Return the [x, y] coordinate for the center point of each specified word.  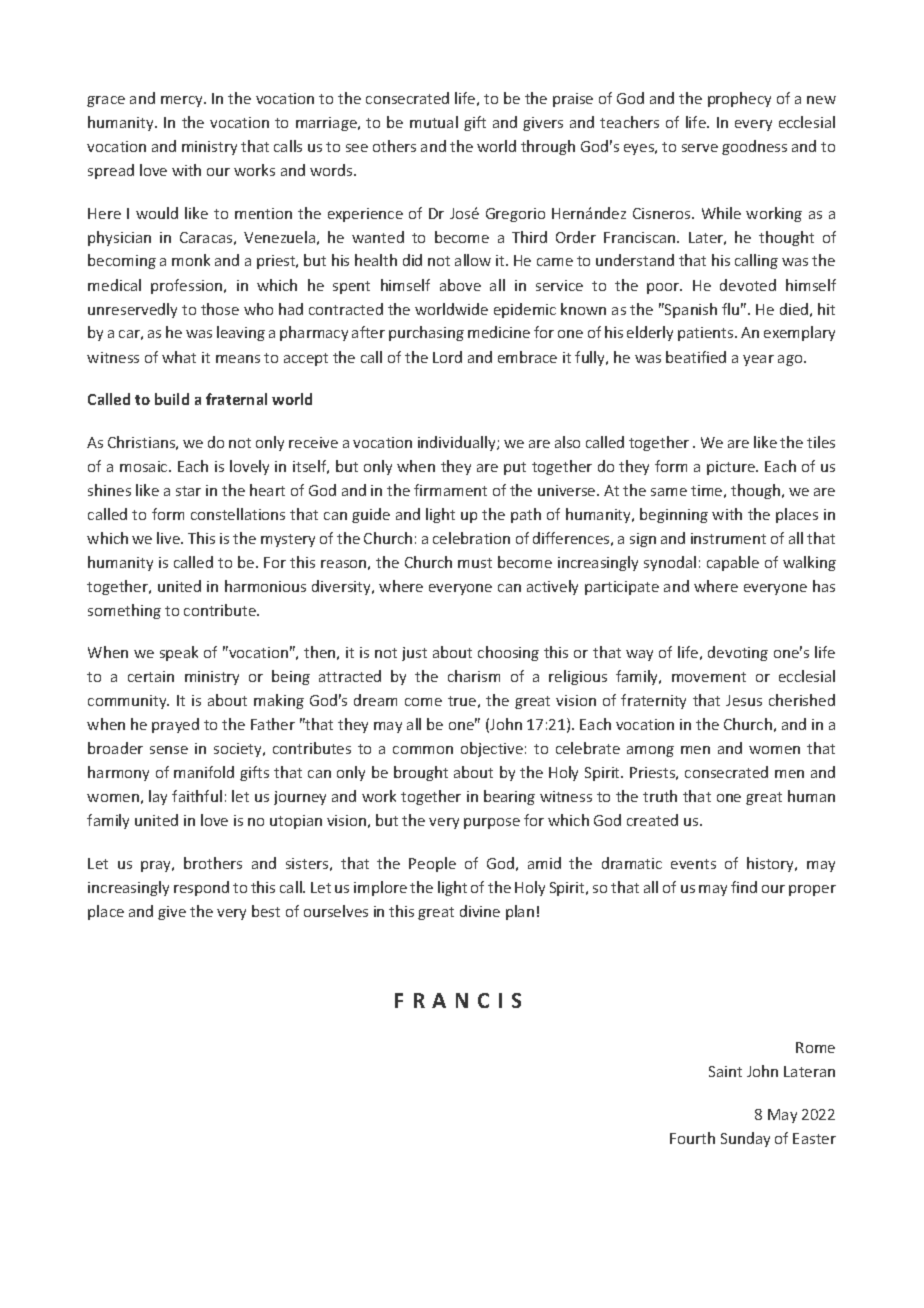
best [266, 911]
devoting [738, 653]
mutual [434, 122]
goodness [754, 147]
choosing [508, 653]
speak [179, 653]
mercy [183, 101]
